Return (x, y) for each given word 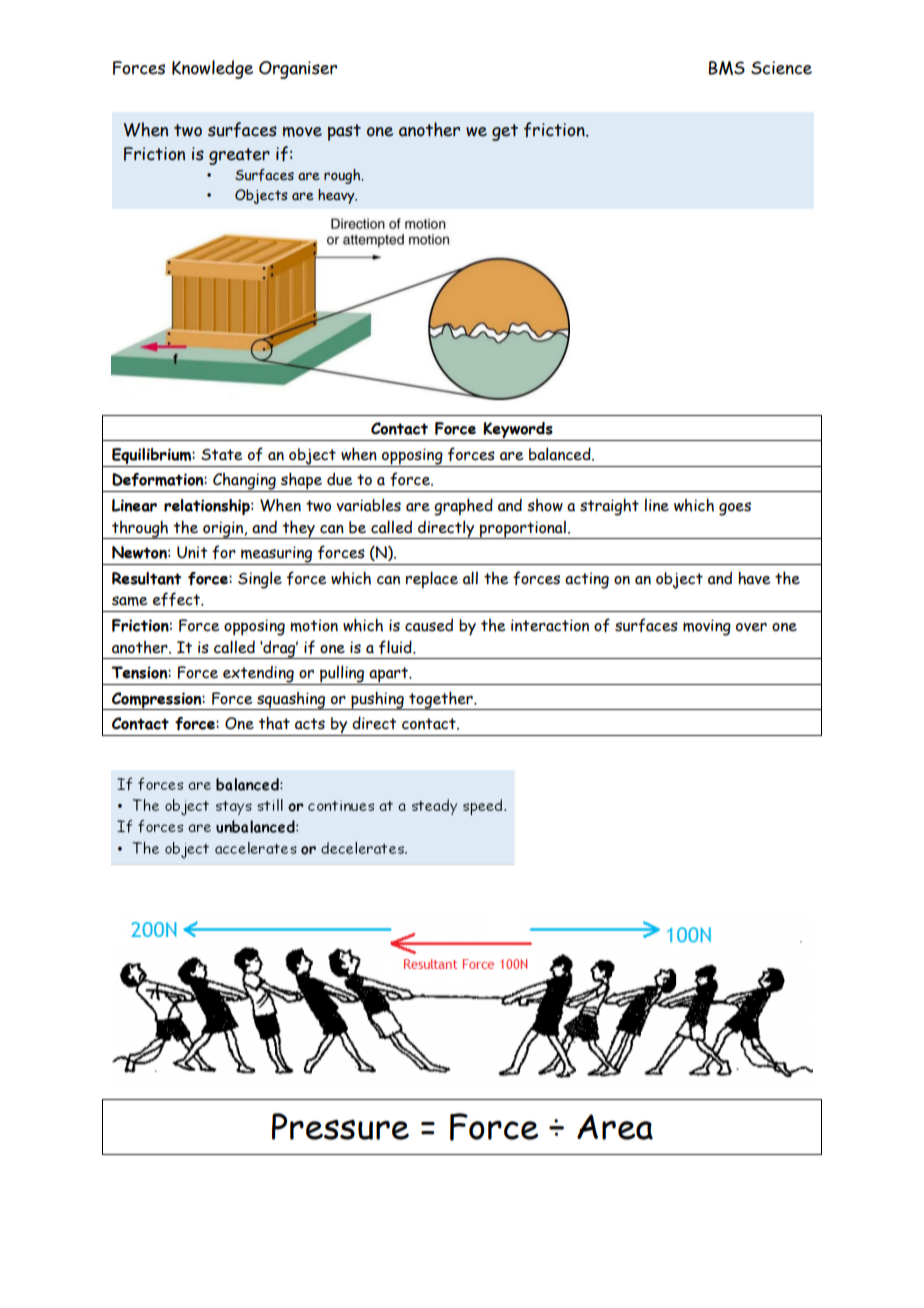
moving (707, 627)
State (222, 455)
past (344, 132)
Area (615, 1127)
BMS (727, 68)
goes (735, 509)
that (274, 723)
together (441, 700)
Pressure (340, 1126)
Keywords (518, 431)
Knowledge (212, 69)
